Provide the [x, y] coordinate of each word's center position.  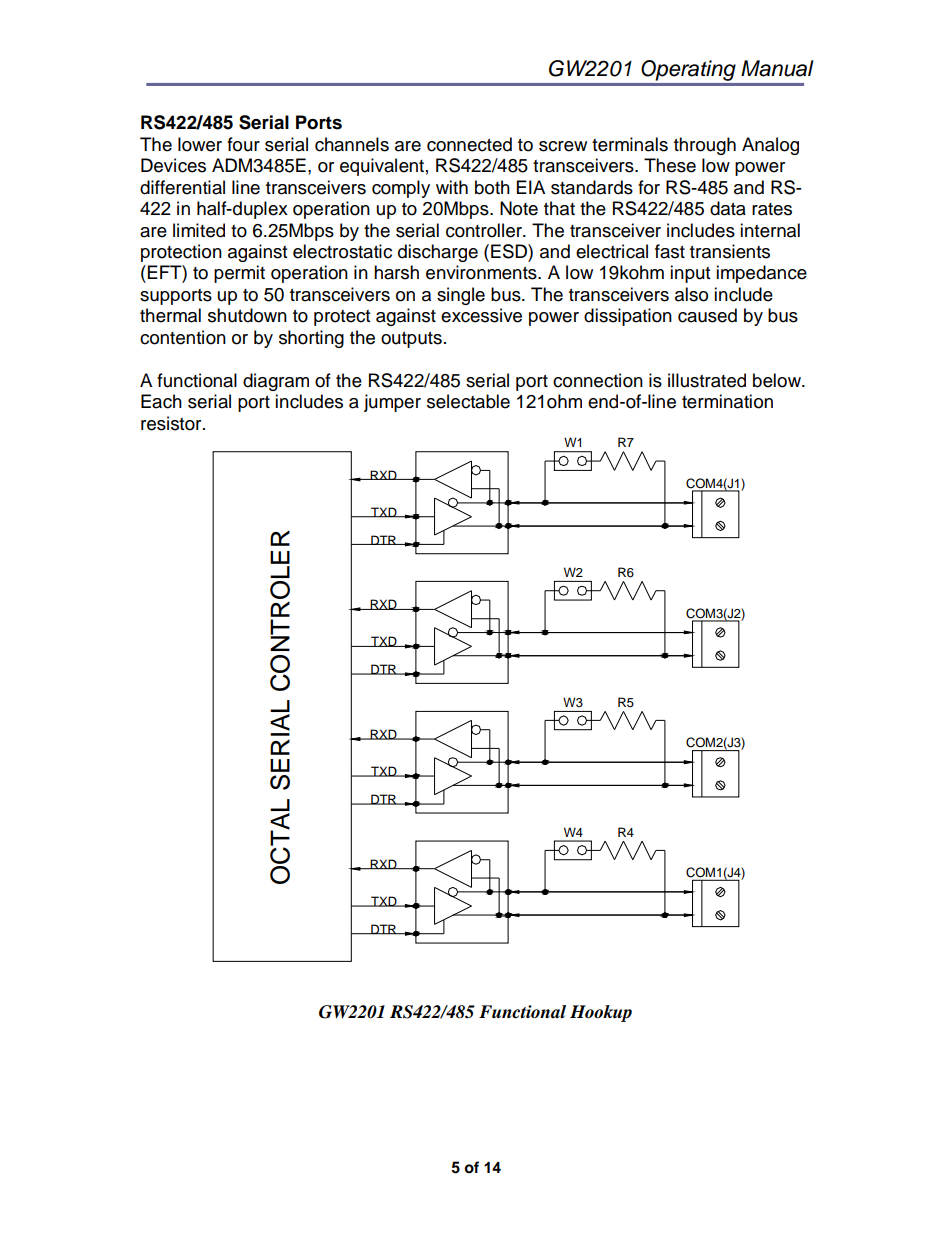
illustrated [707, 380]
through [705, 146]
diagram [276, 382]
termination [727, 401]
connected [469, 144]
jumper [392, 403]
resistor [172, 423]
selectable [468, 401]
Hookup [601, 1013]
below [778, 380]
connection [598, 380]
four [243, 144]
